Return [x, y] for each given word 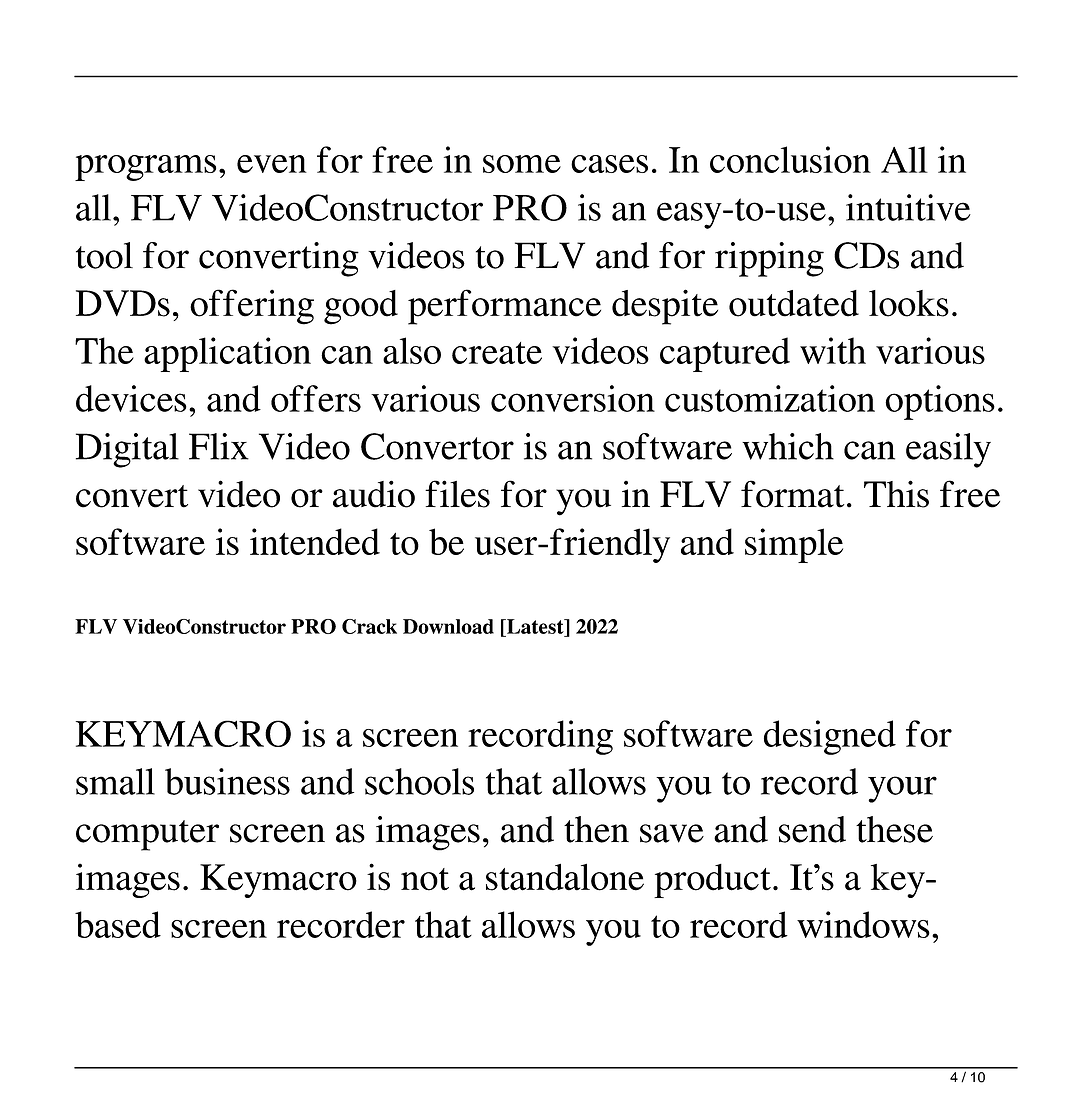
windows [863, 924]
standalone [565, 877]
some [522, 164]
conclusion [790, 159]
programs [145, 168]
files [457, 494]
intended [315, 541]
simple [794, 545]
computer [147, 835]
